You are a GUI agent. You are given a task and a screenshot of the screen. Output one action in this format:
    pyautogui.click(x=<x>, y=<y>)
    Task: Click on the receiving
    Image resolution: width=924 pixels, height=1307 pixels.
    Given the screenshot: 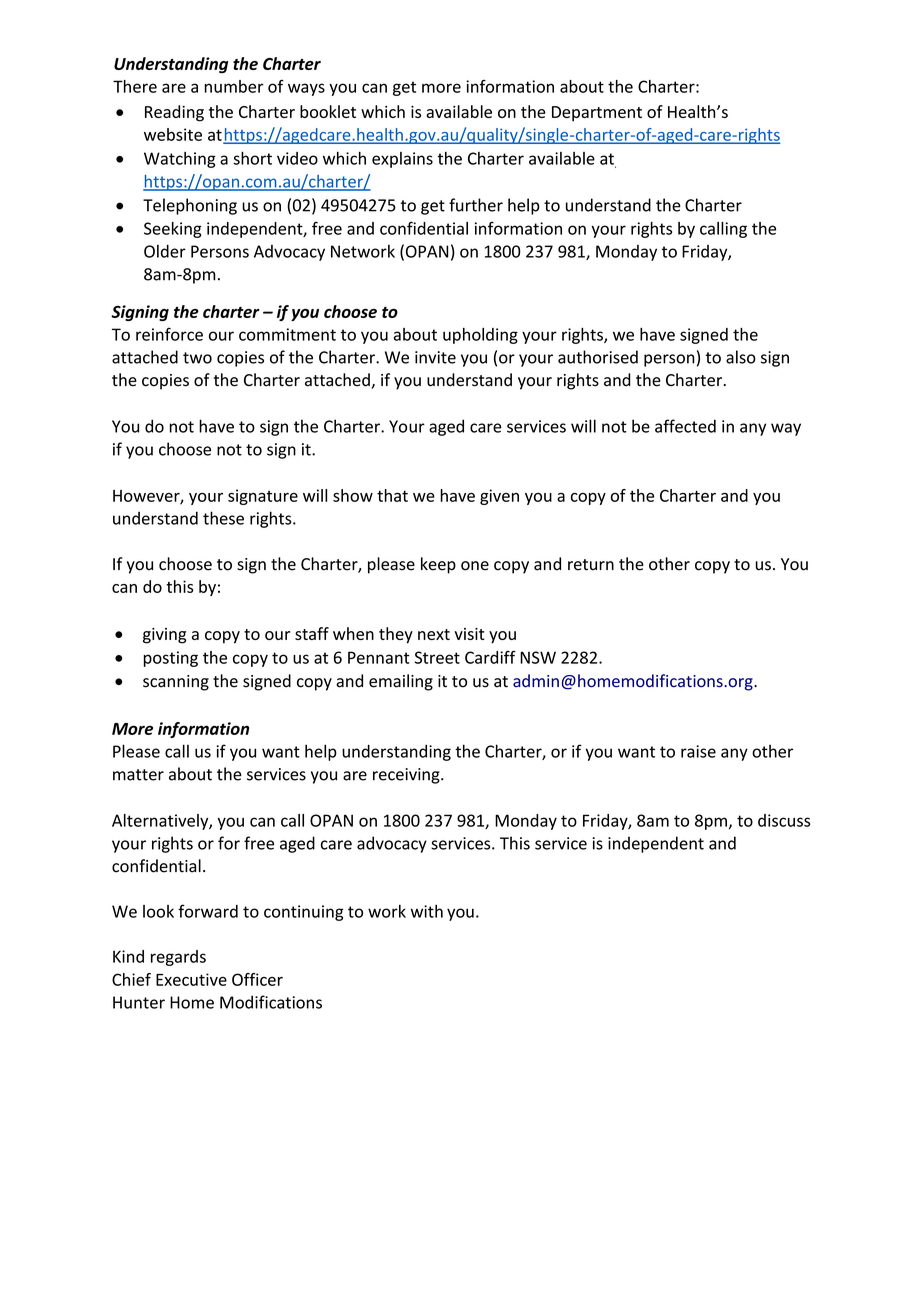 What is the action you would take?
    pyautogui.click(x=407, y=776)
